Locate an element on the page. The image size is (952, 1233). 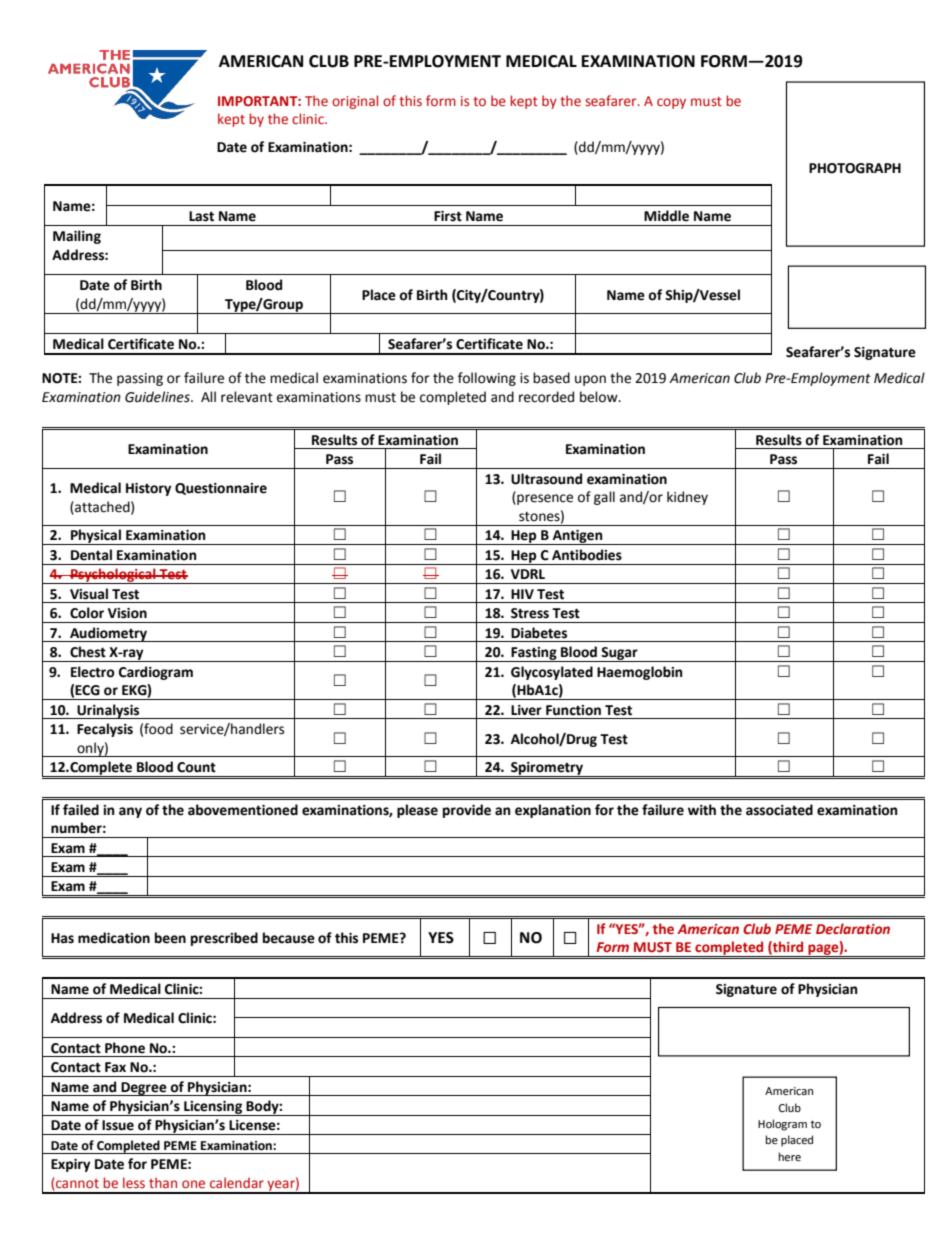
Last is located at coordinates (201, 216).
